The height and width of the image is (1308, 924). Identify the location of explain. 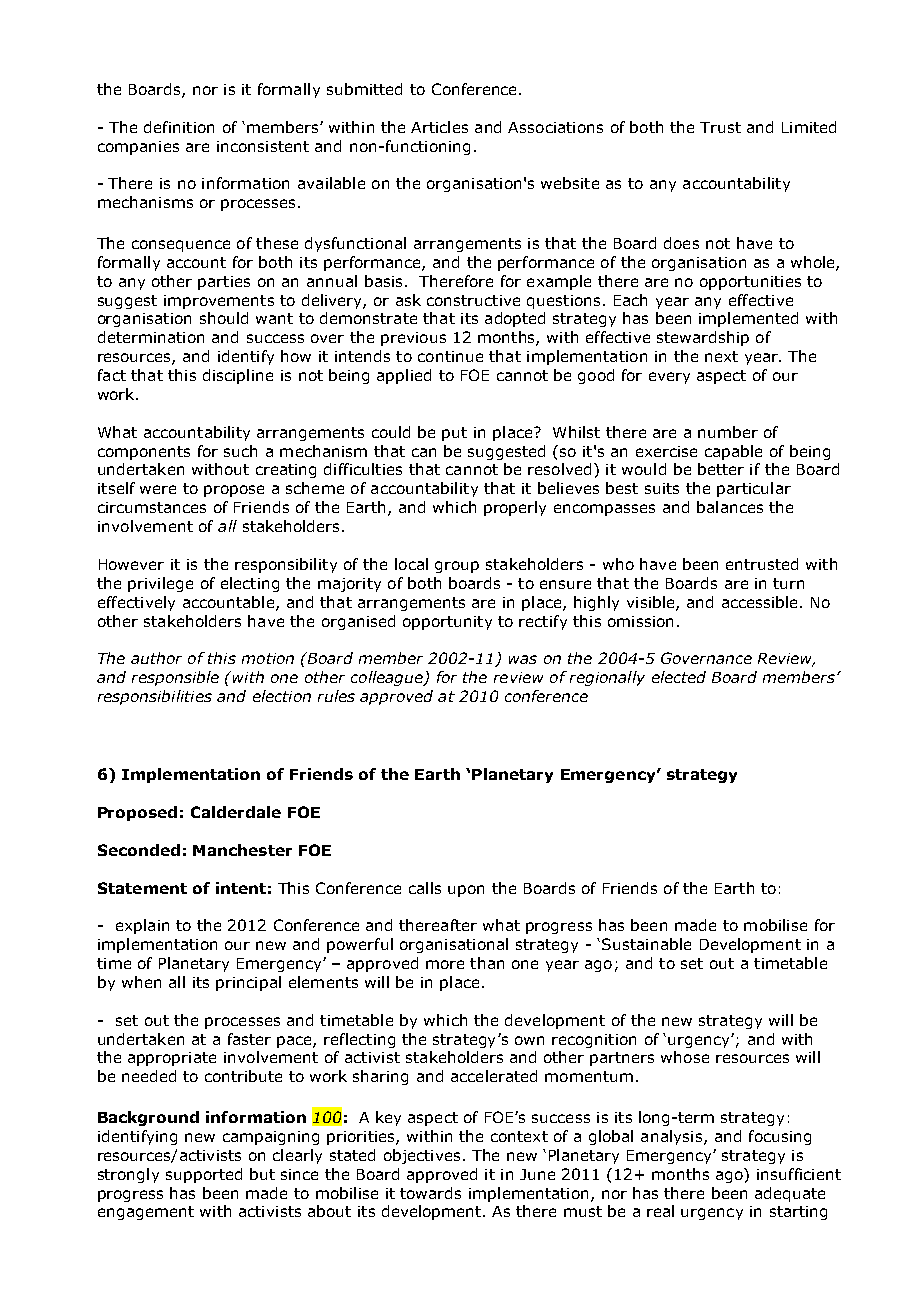
(142, 926).
